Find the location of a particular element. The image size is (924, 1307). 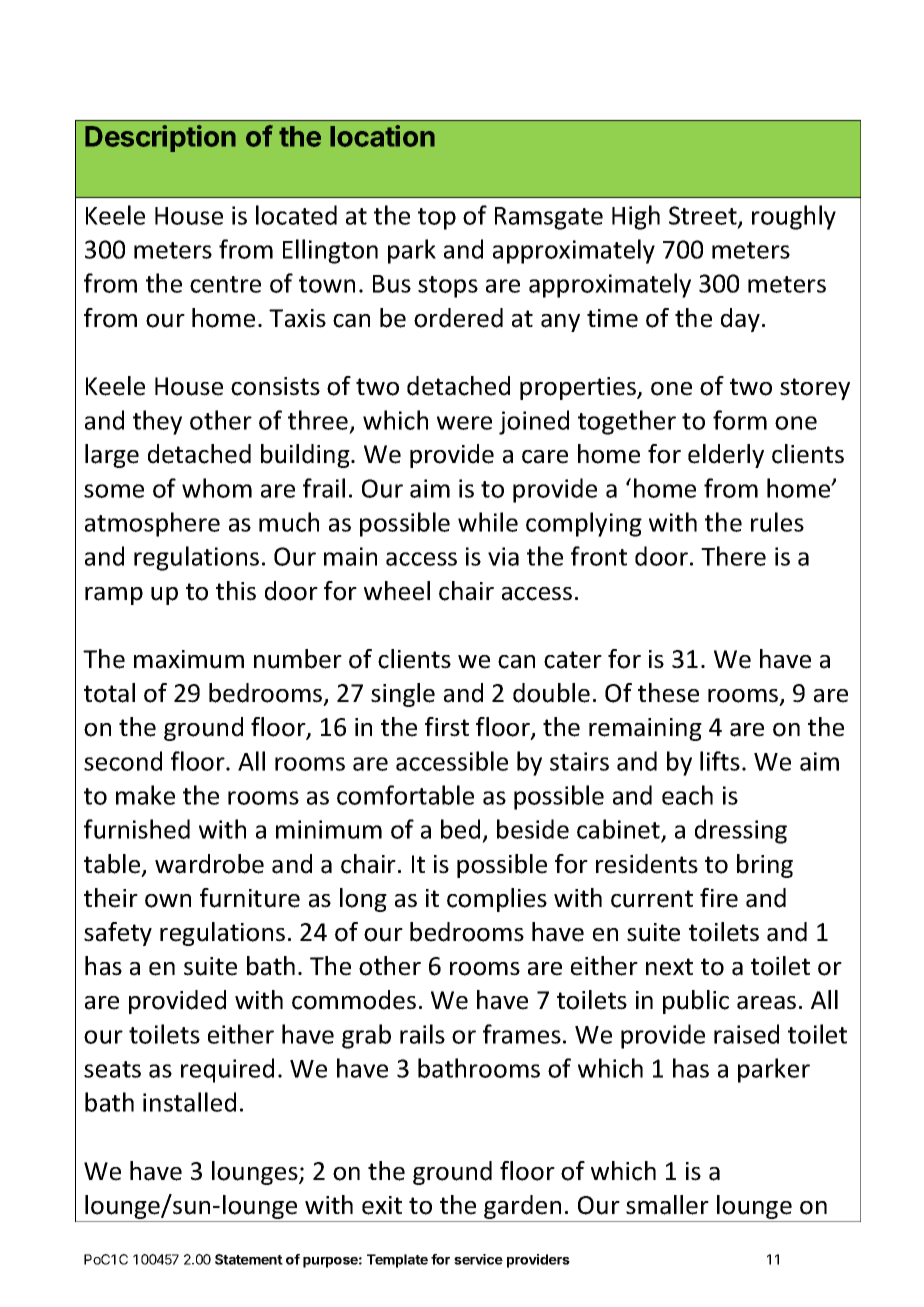

first is located at coordinates (447, 727).
